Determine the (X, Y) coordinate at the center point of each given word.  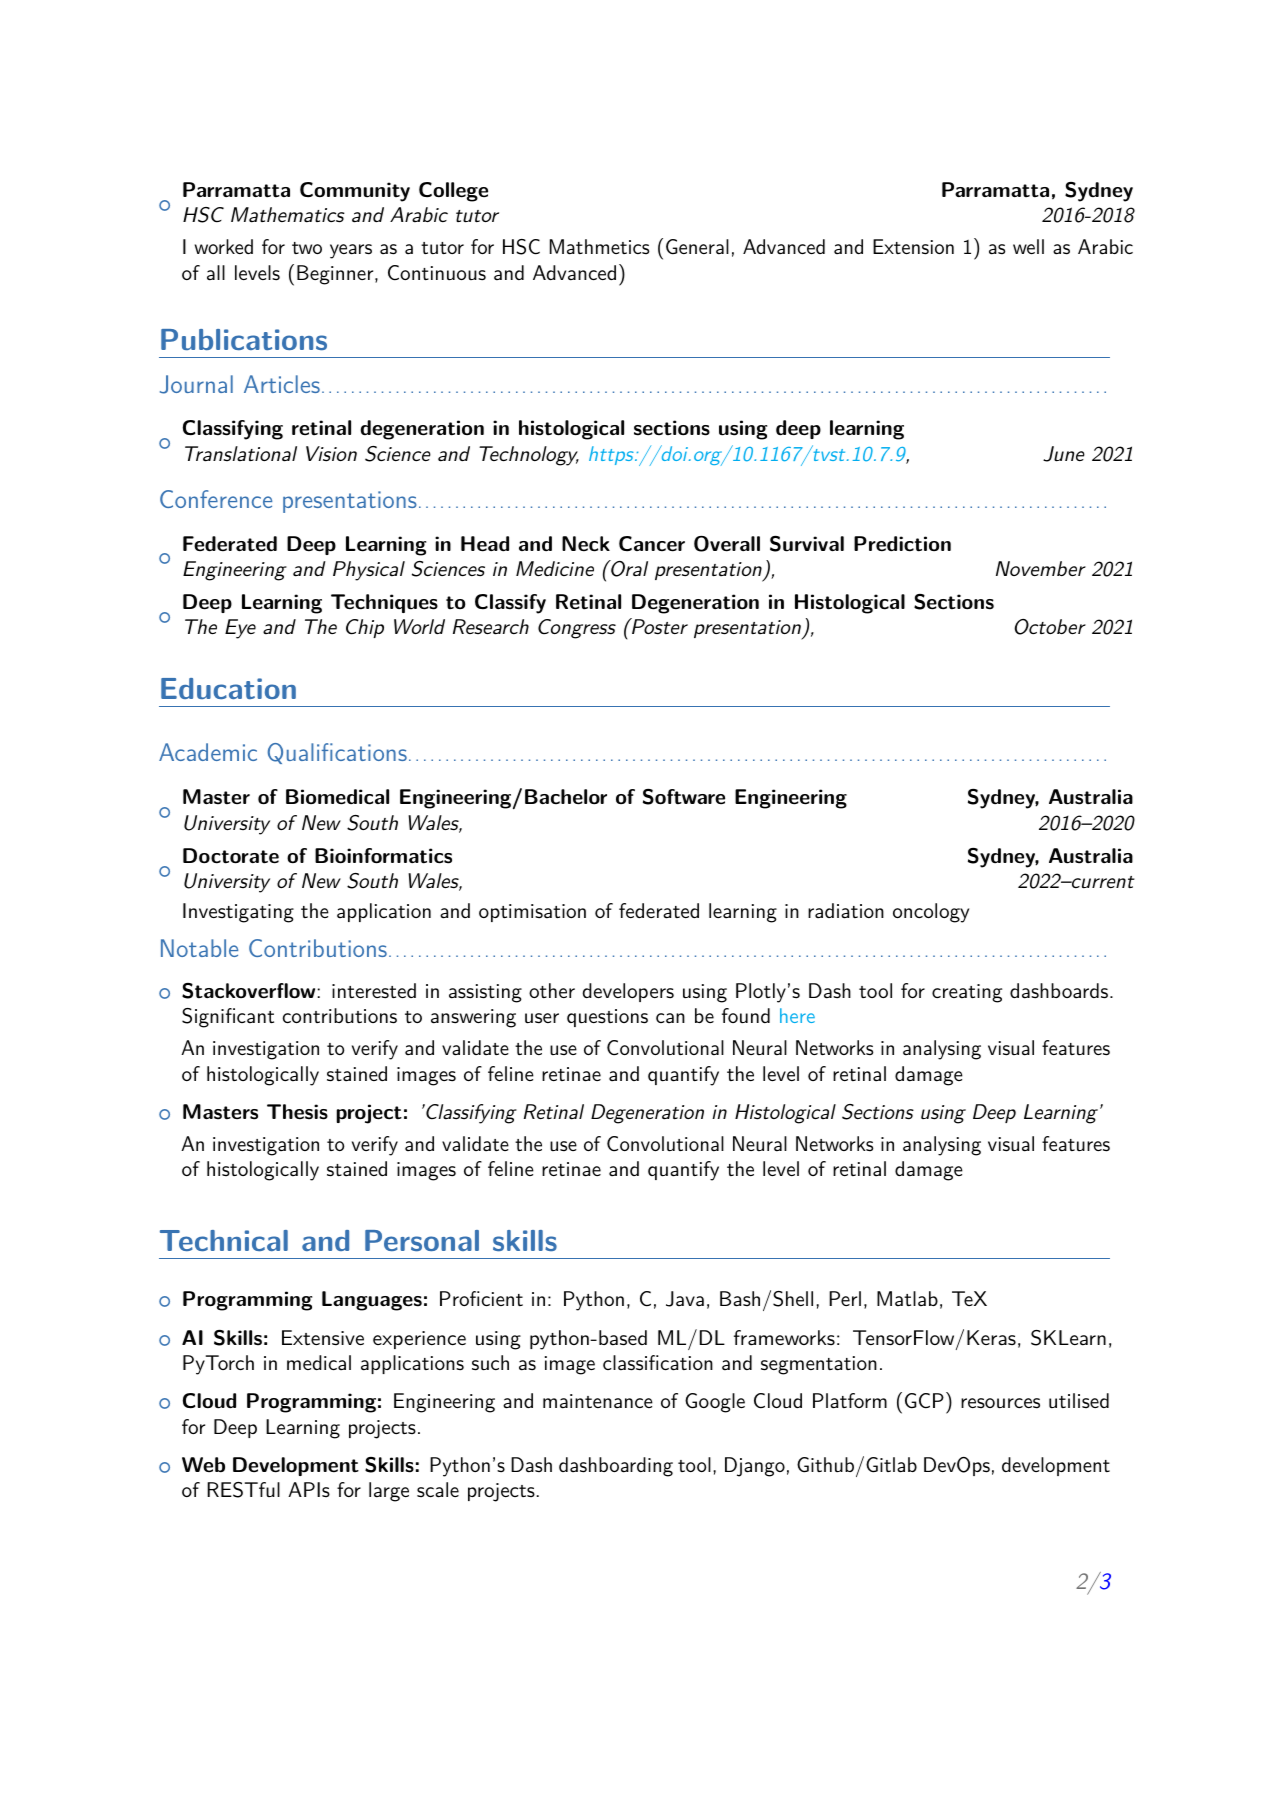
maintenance (598, 1401)
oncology (931, 913)
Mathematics (288, 215)
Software (684, 797)
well (1028, 246)
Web (203, 1465)
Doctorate (231, 856)
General (697, 247)
